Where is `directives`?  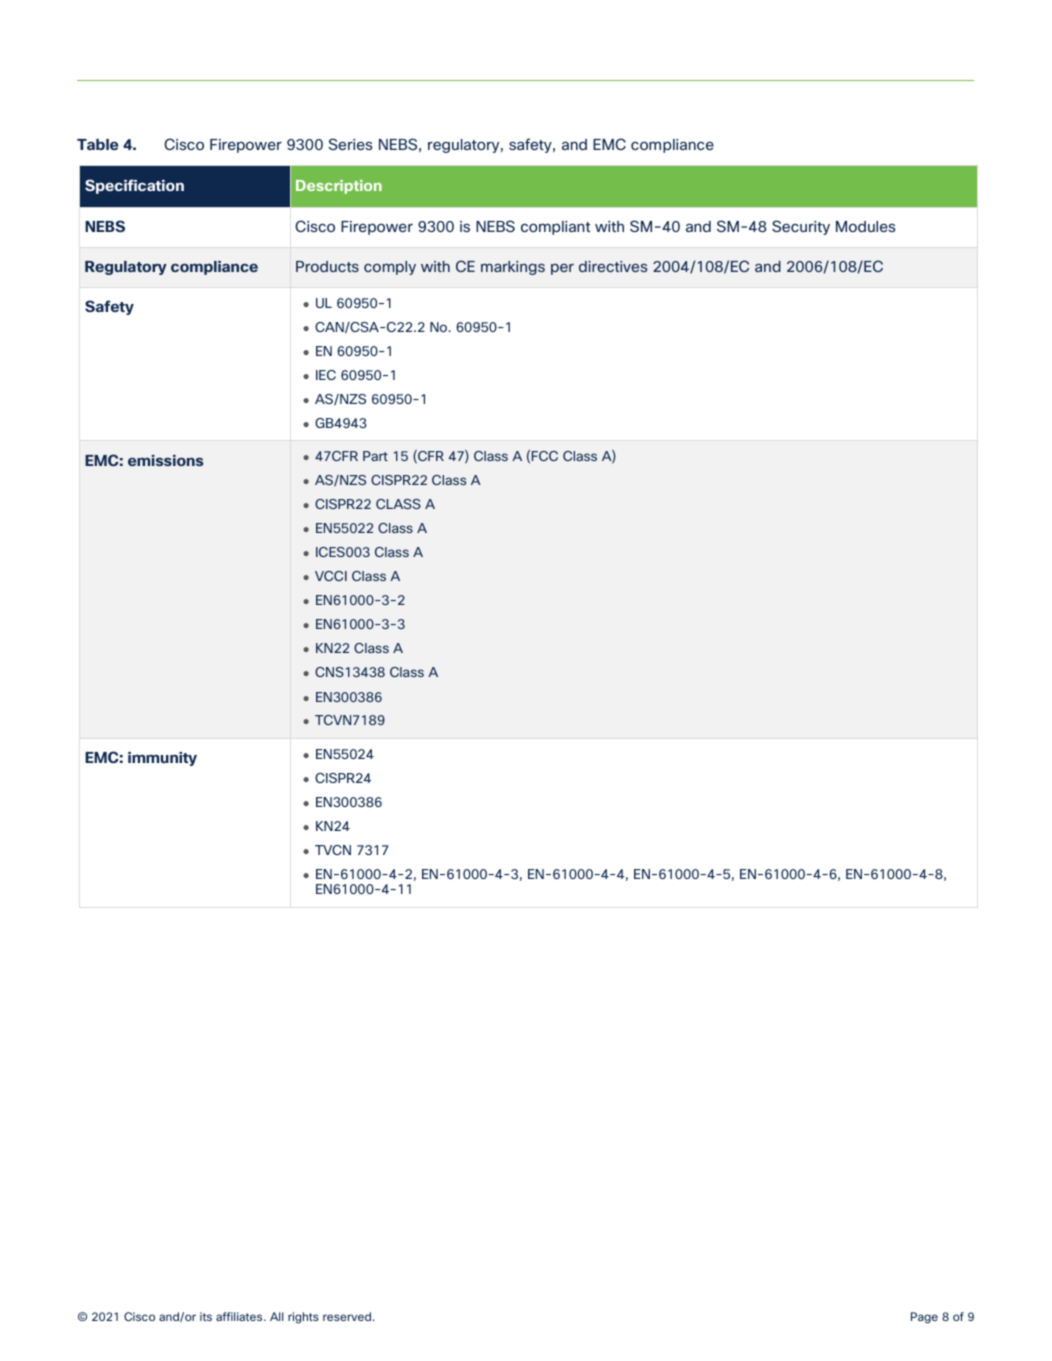
directives is located at coordinates (613, 266).
